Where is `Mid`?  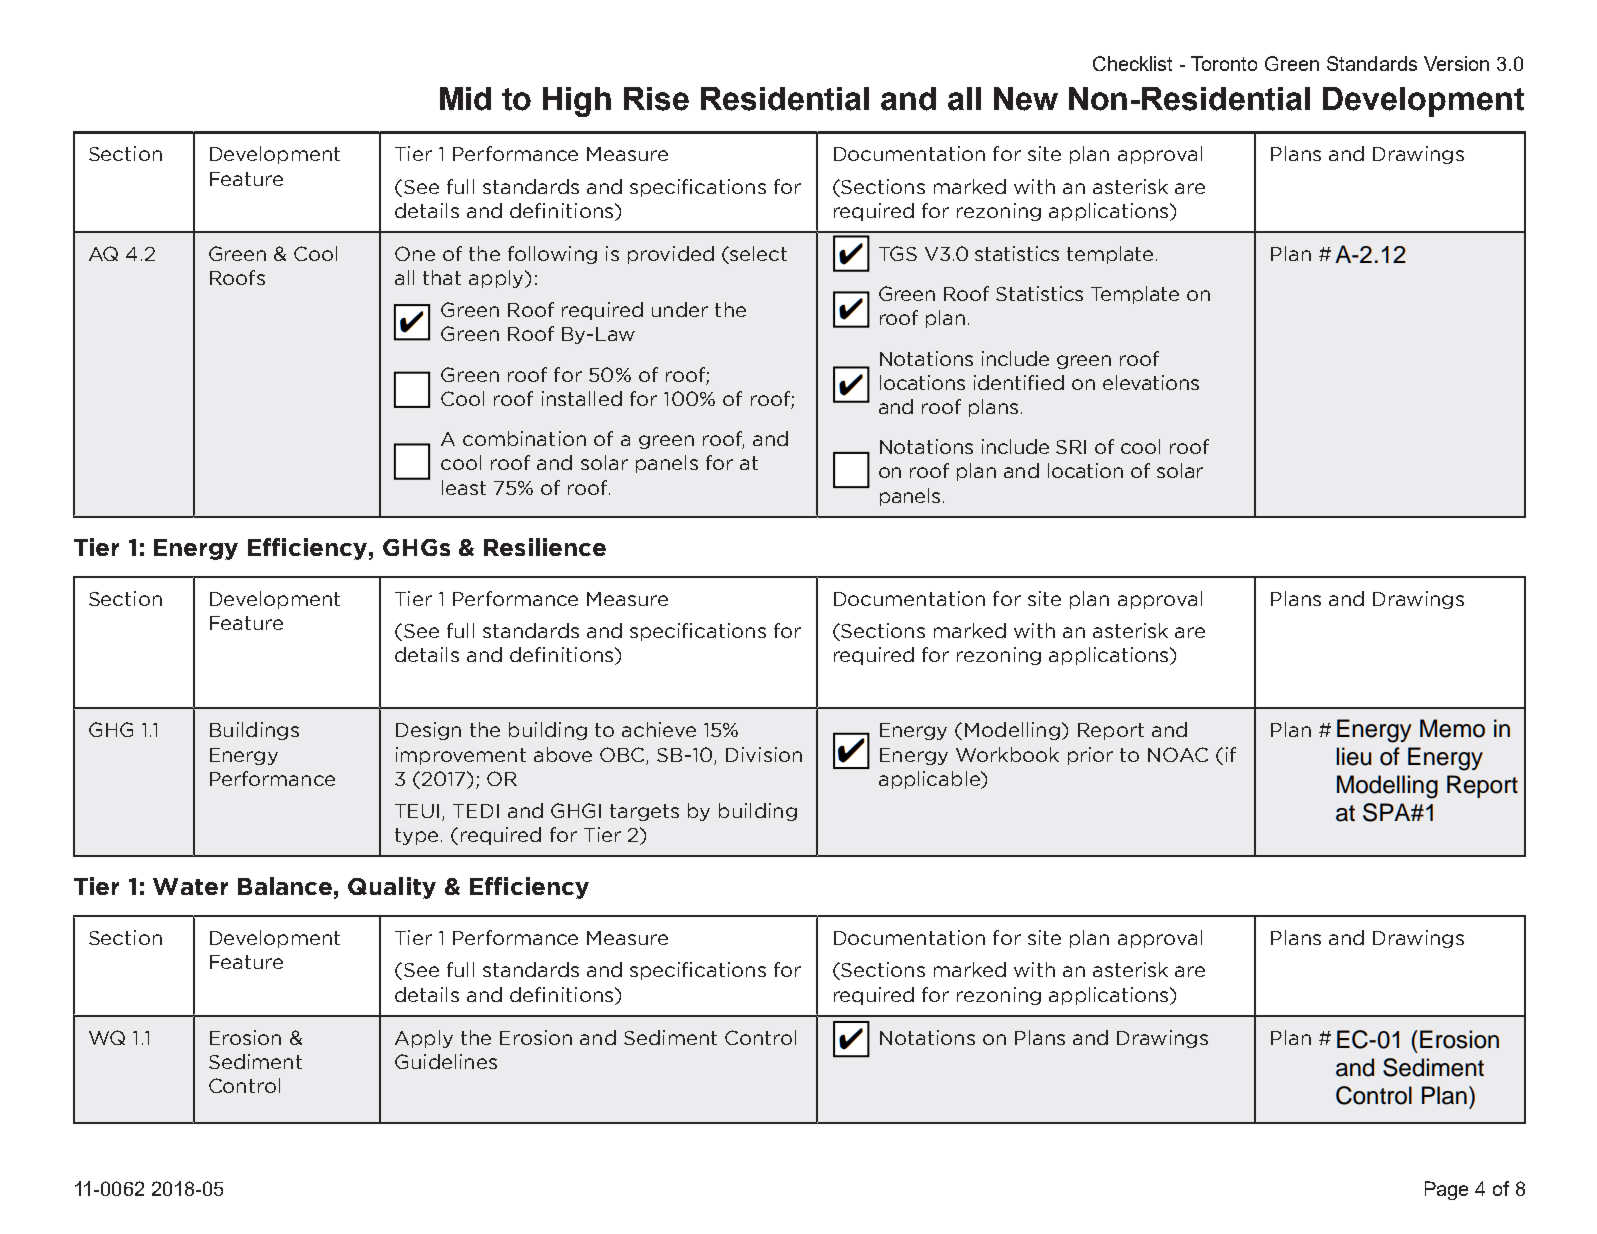 Mid is located at coordinates (465, 99).
